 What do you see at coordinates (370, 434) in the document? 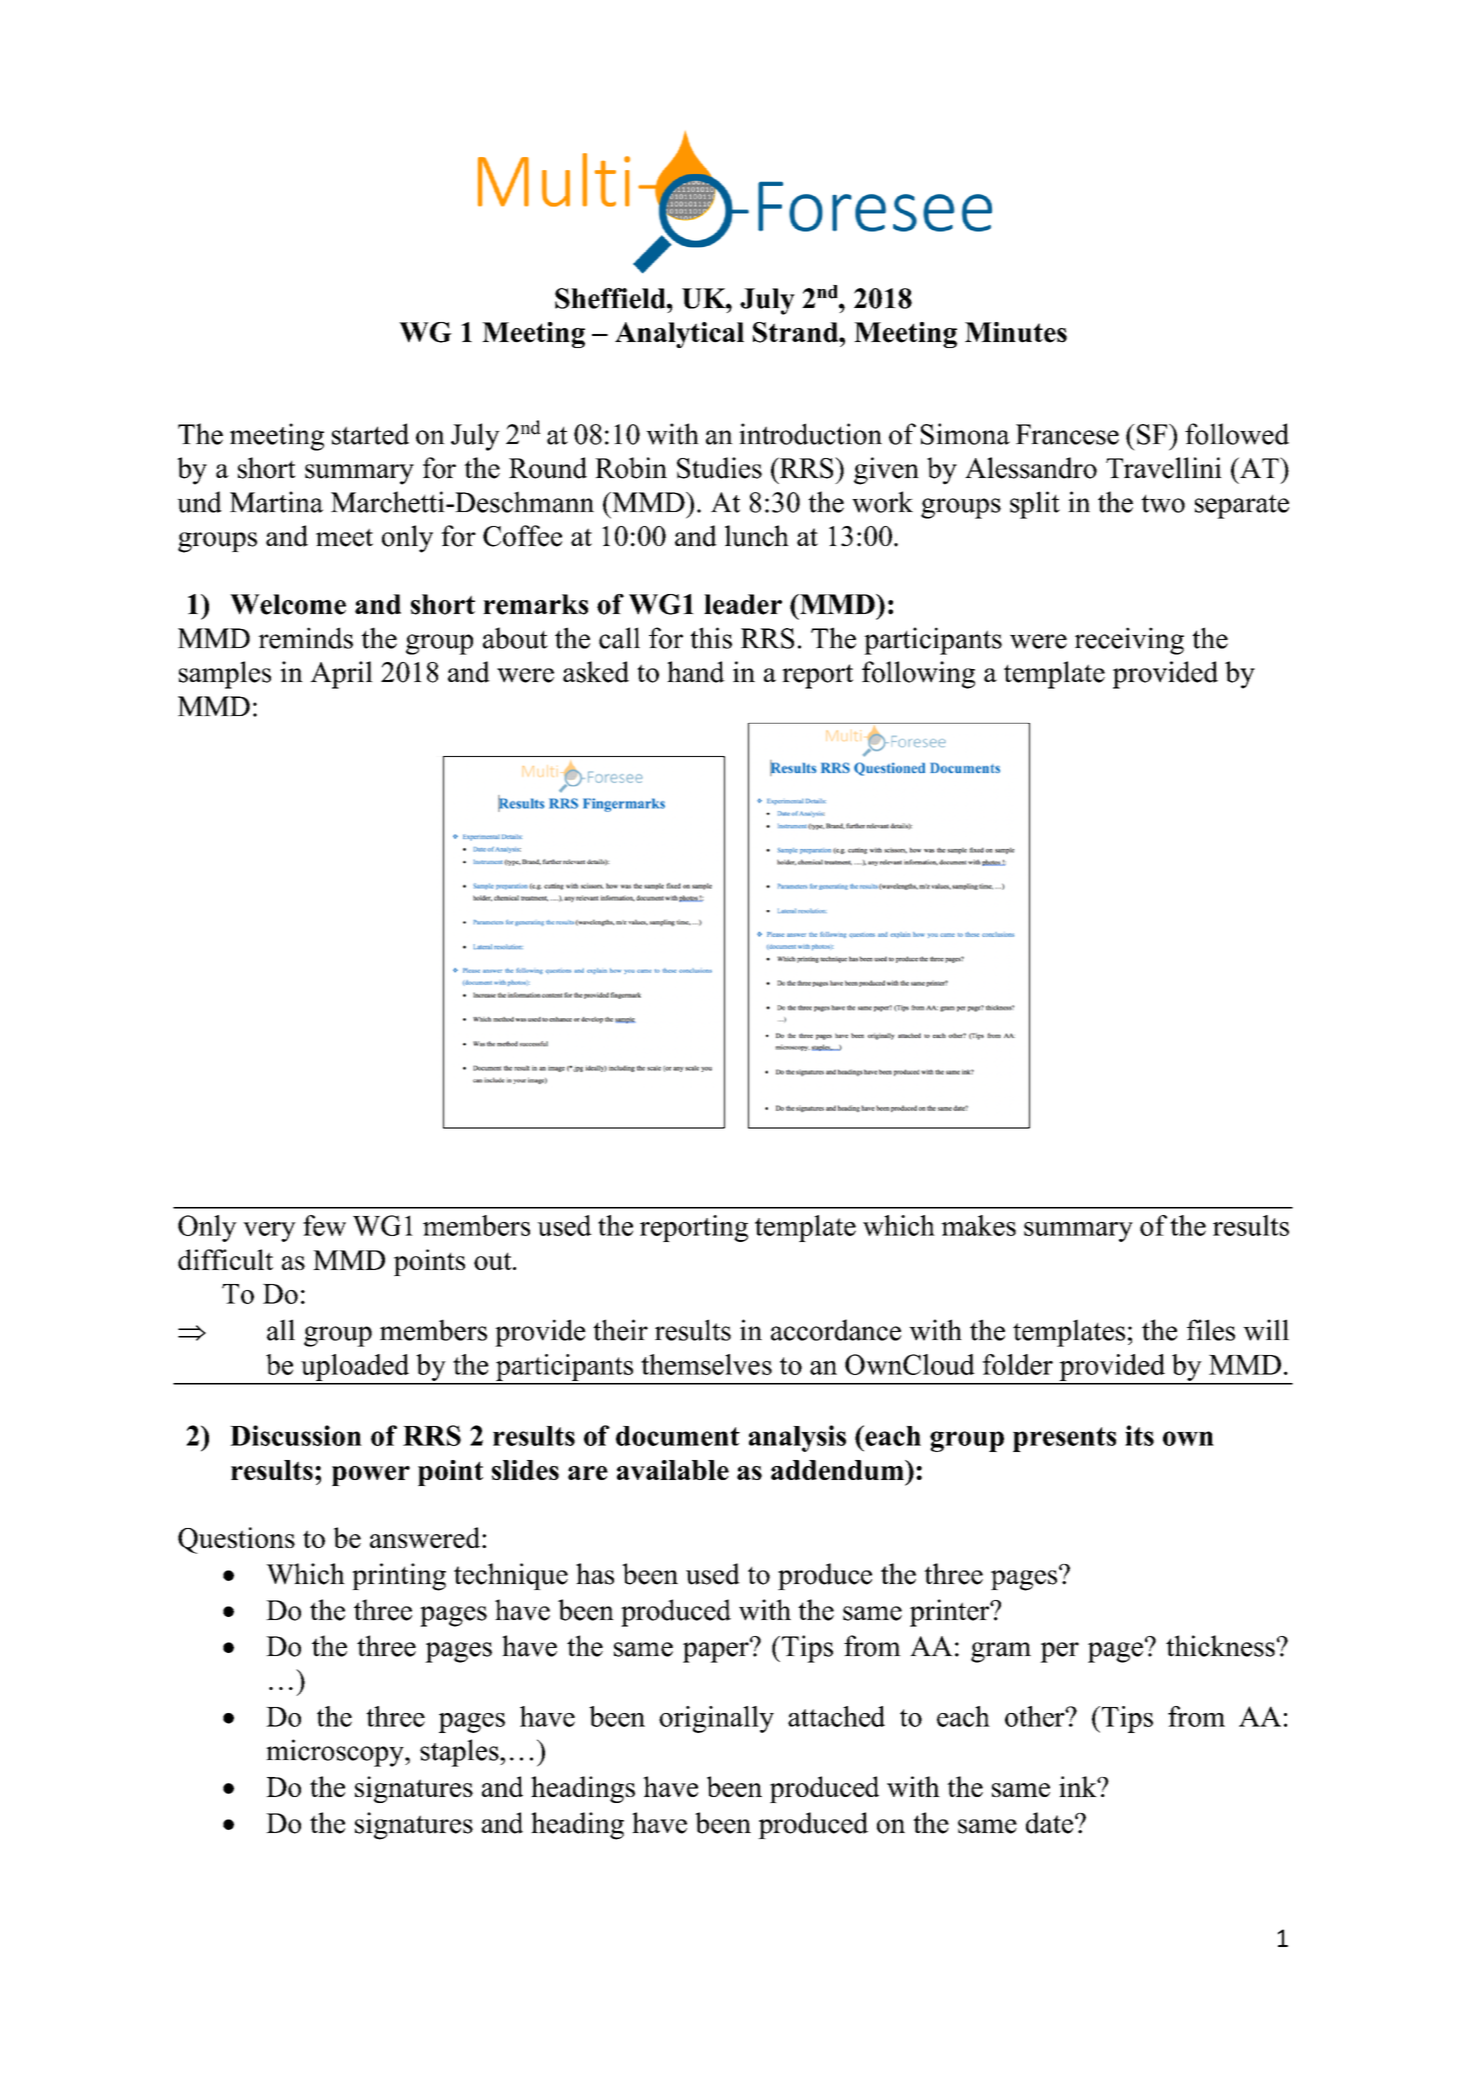
I see `started` at bounding box center [370, 434].
